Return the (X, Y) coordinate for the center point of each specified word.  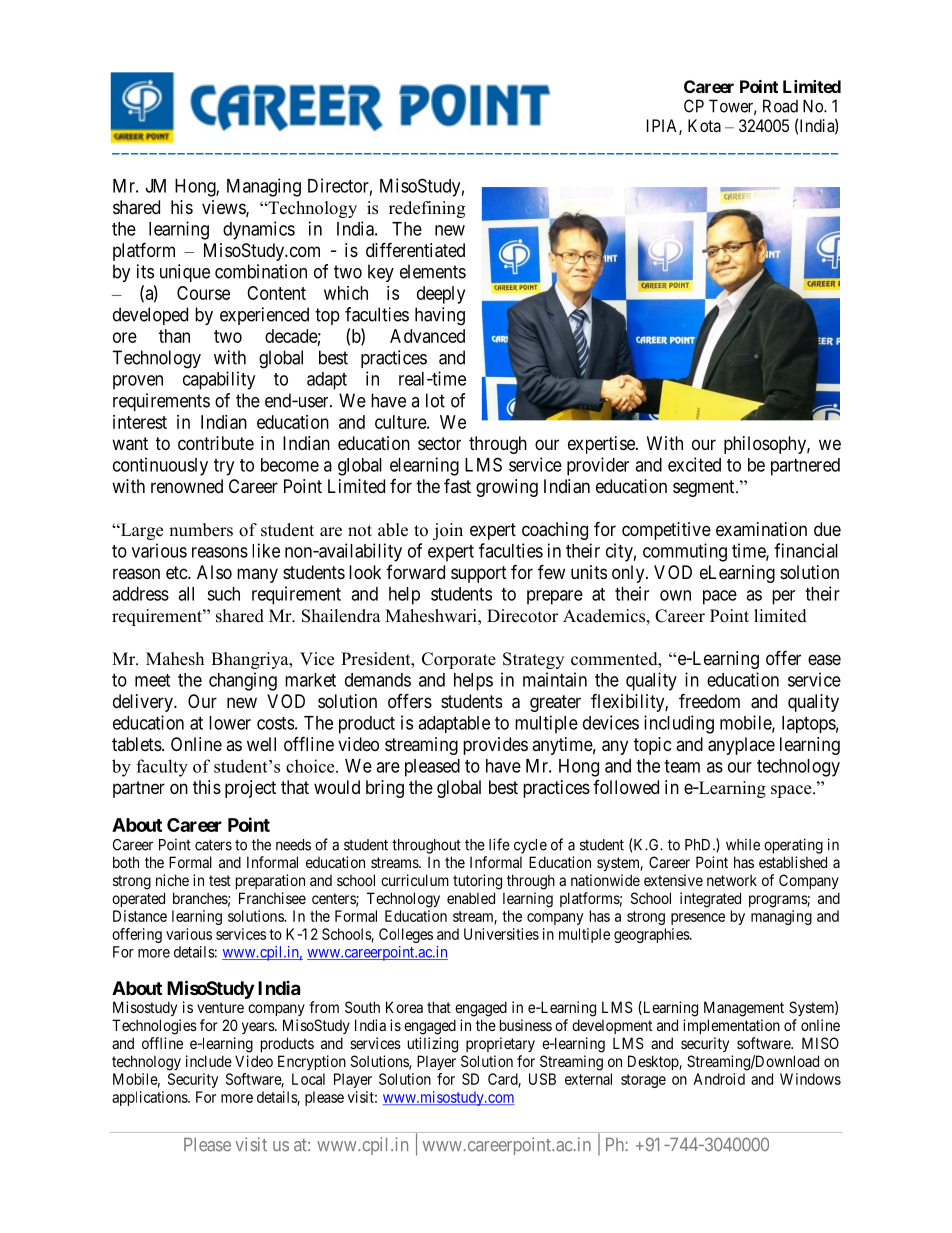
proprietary (500, 1044)
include (209, 1061)
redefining (427, 209)
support (479, 574)
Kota (704, 125)
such (223, 594)
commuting (685, 552)
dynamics (259, 230)
